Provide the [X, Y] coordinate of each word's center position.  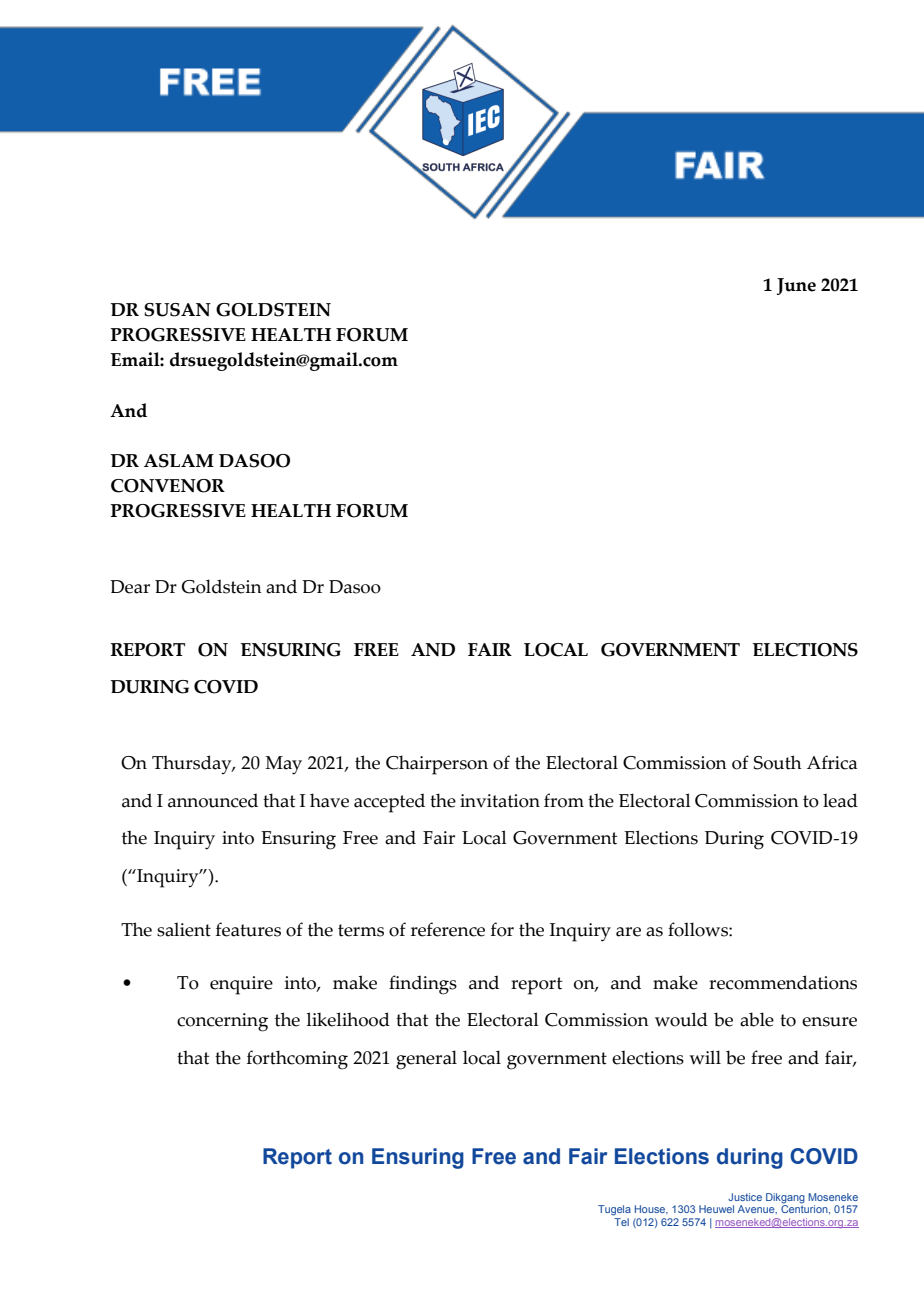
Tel [621, 1220]
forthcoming [297, 1060]
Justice [745, 1197]
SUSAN [177, 310]
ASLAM [179, 461]
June [796, 286]
